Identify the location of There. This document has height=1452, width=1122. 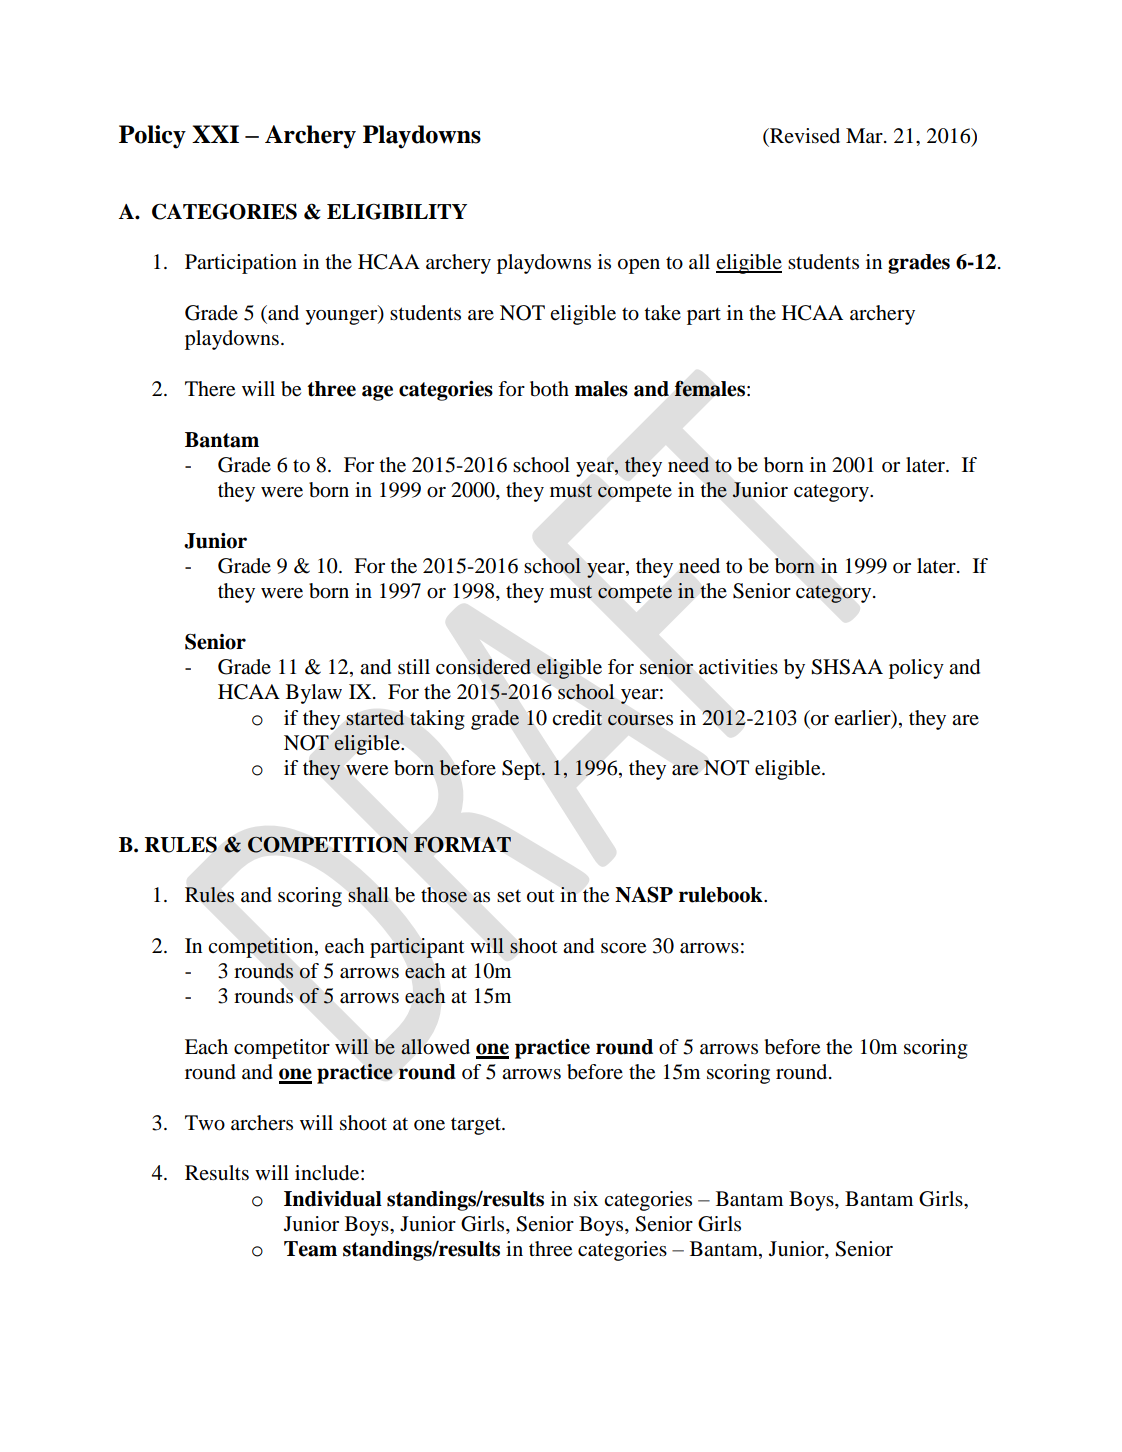
(210, 389).
